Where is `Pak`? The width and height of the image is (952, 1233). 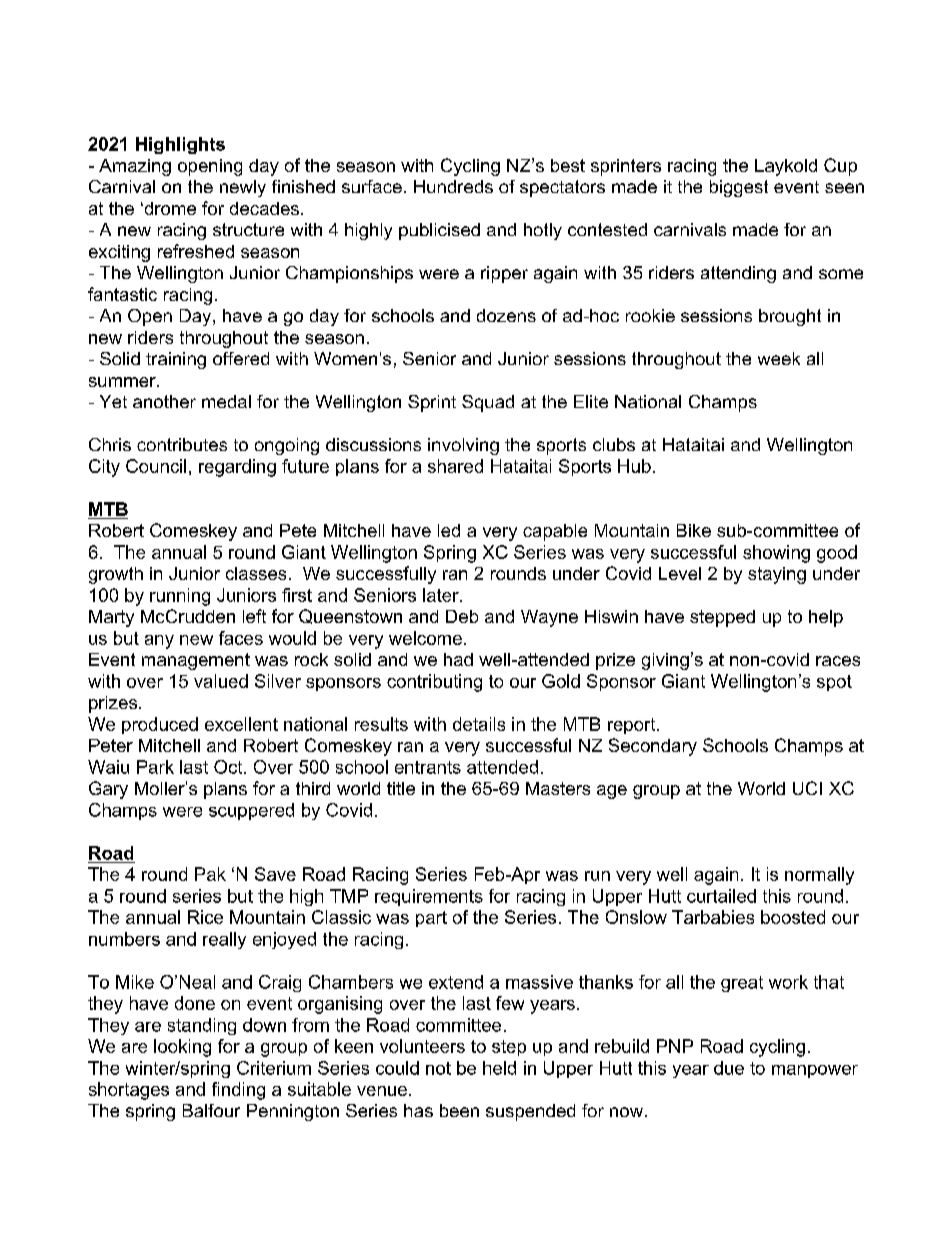 Pak is located at coordinates (210, 874).
